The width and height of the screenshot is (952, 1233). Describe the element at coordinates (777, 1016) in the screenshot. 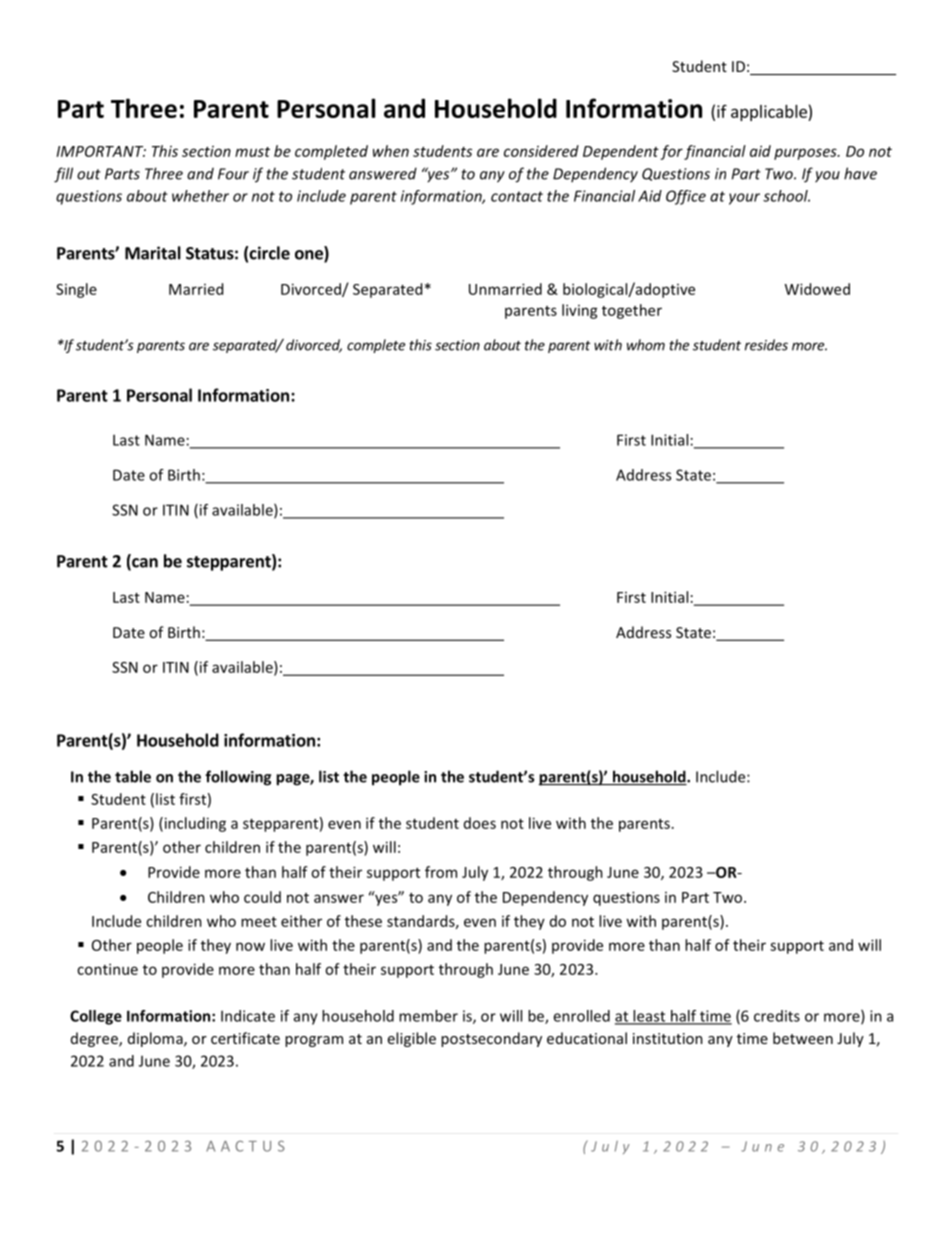

I see `credits` at that location.
